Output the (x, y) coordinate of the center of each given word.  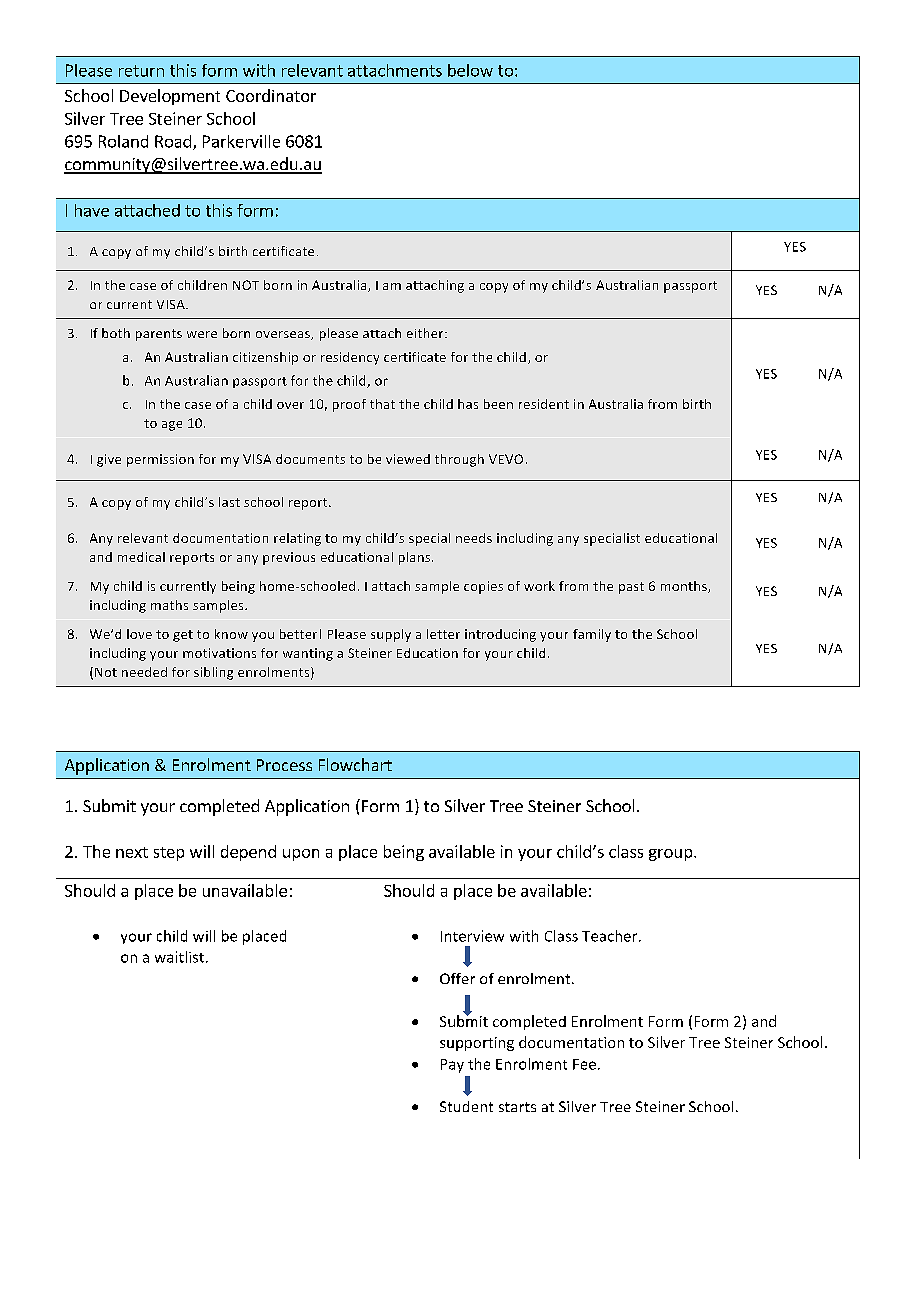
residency (350, 358)
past (631, 588)
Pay (452, 1066)
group (672, 855)
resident (544, 404)
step (169, 854)
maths (169, 605)
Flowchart (355, 764)
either (426, 333)
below (470, 70)
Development (170, 97)
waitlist (179, 957)
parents (159, 335)
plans (416, 558)
